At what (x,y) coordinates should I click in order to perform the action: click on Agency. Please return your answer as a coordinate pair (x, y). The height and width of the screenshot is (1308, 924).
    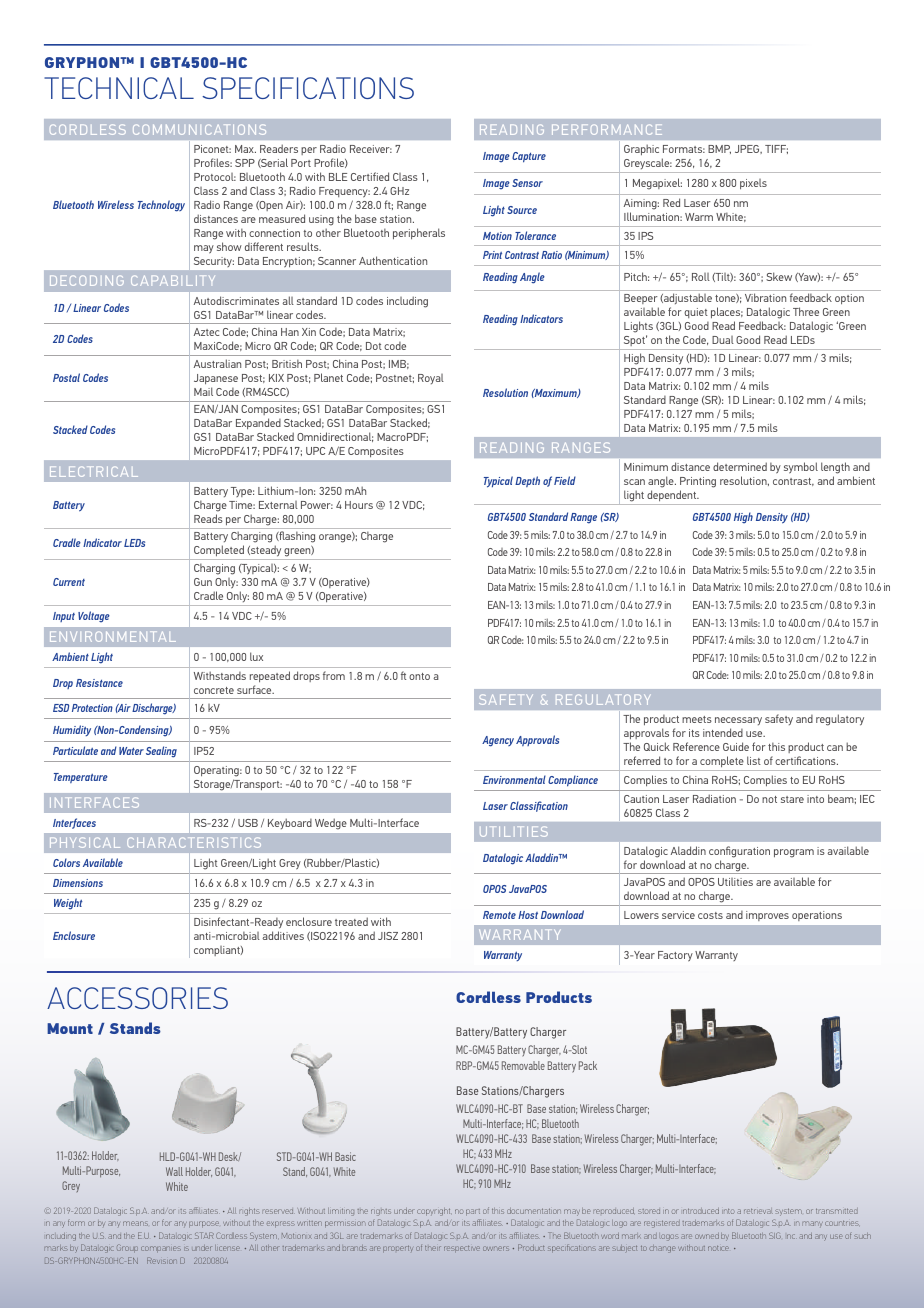
    Looking at the image, I should click on (498, 741).
